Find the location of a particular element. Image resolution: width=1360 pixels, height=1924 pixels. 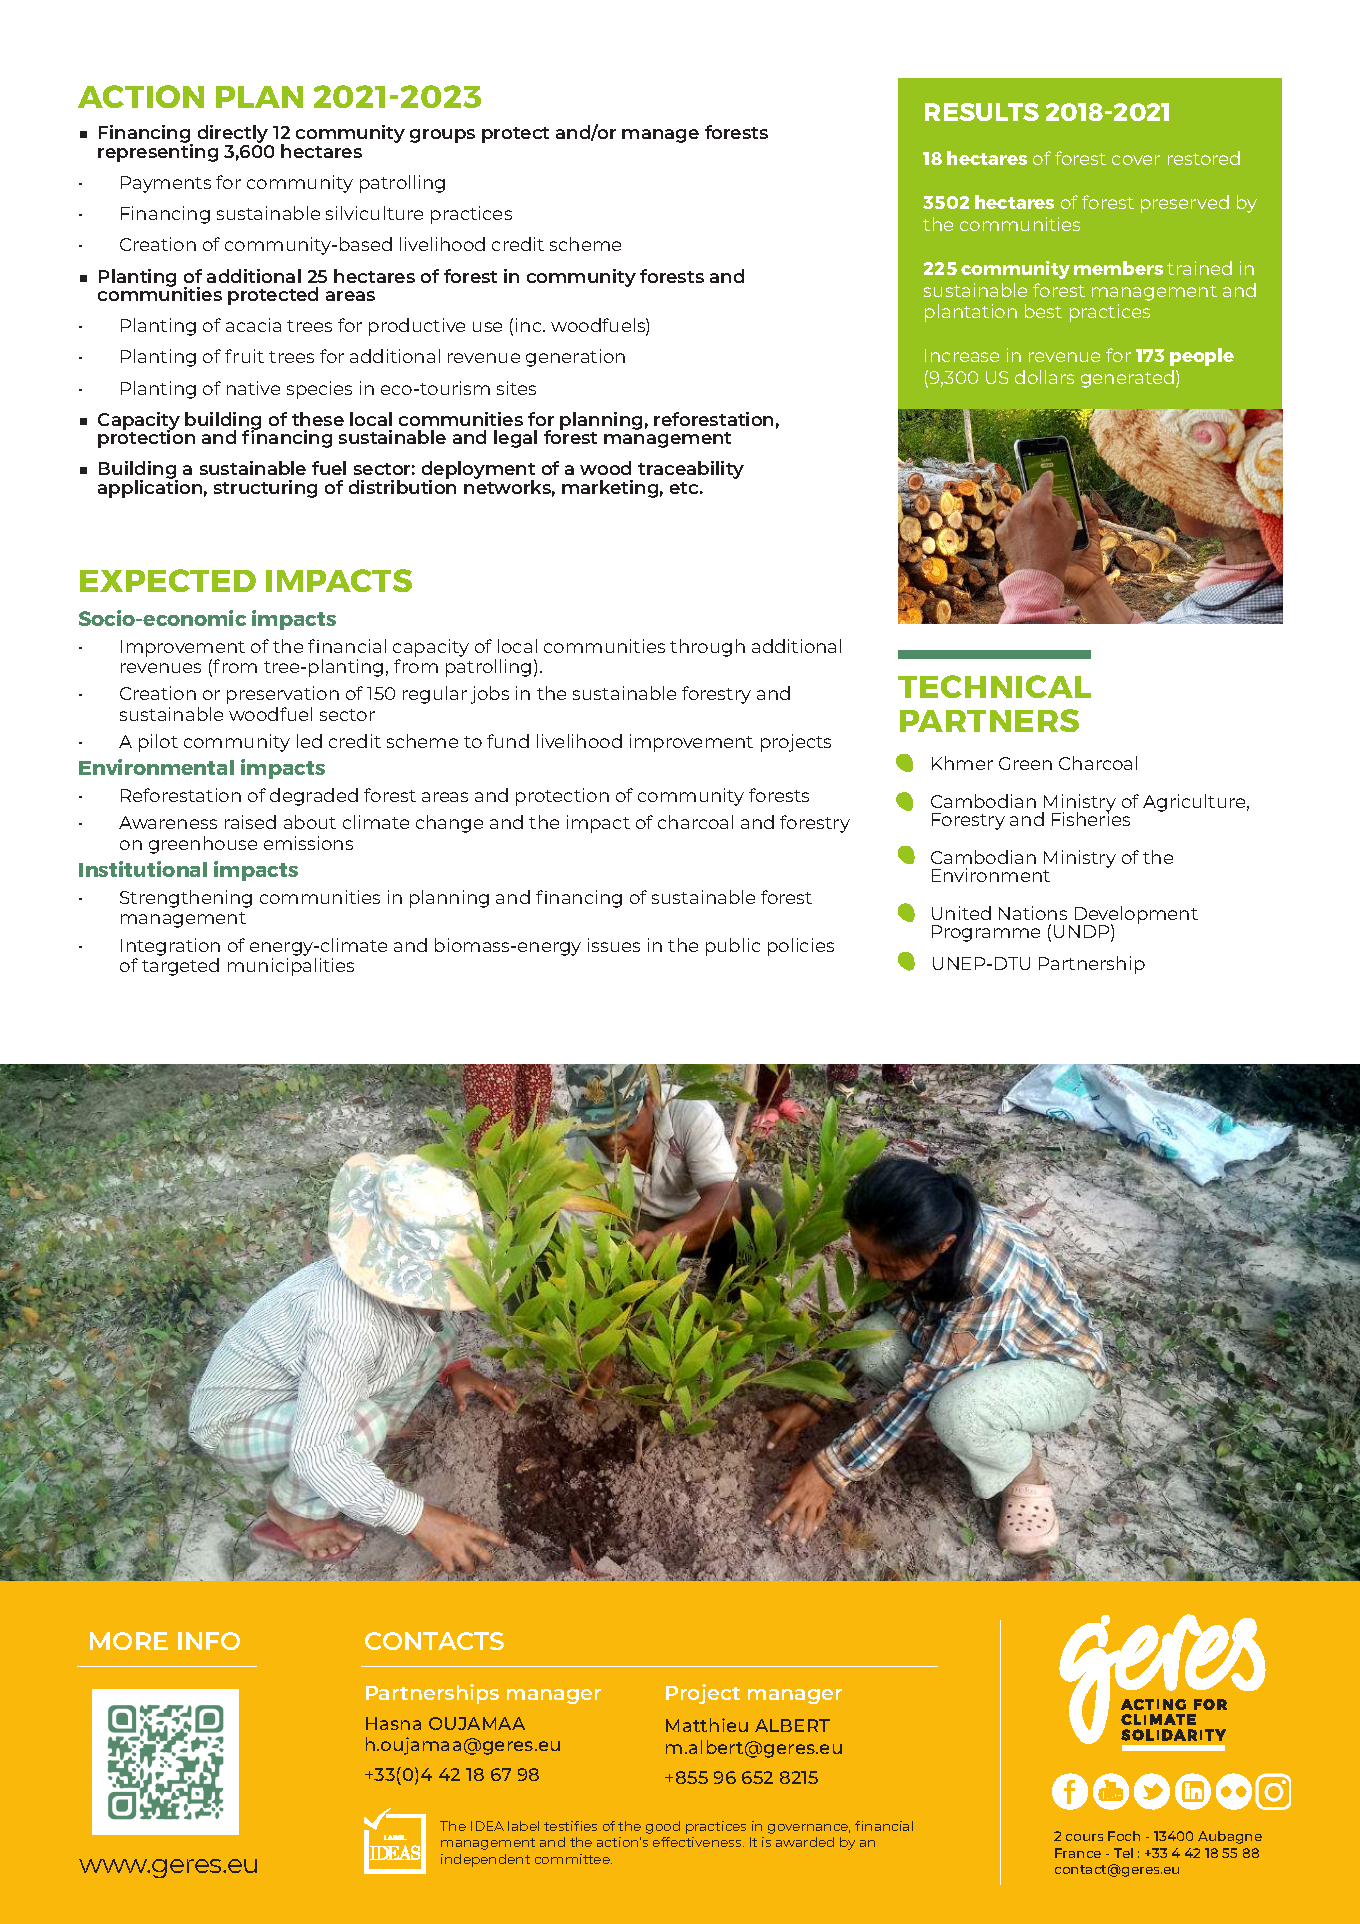

Matthieu is located at coordinates (707, 1725).
